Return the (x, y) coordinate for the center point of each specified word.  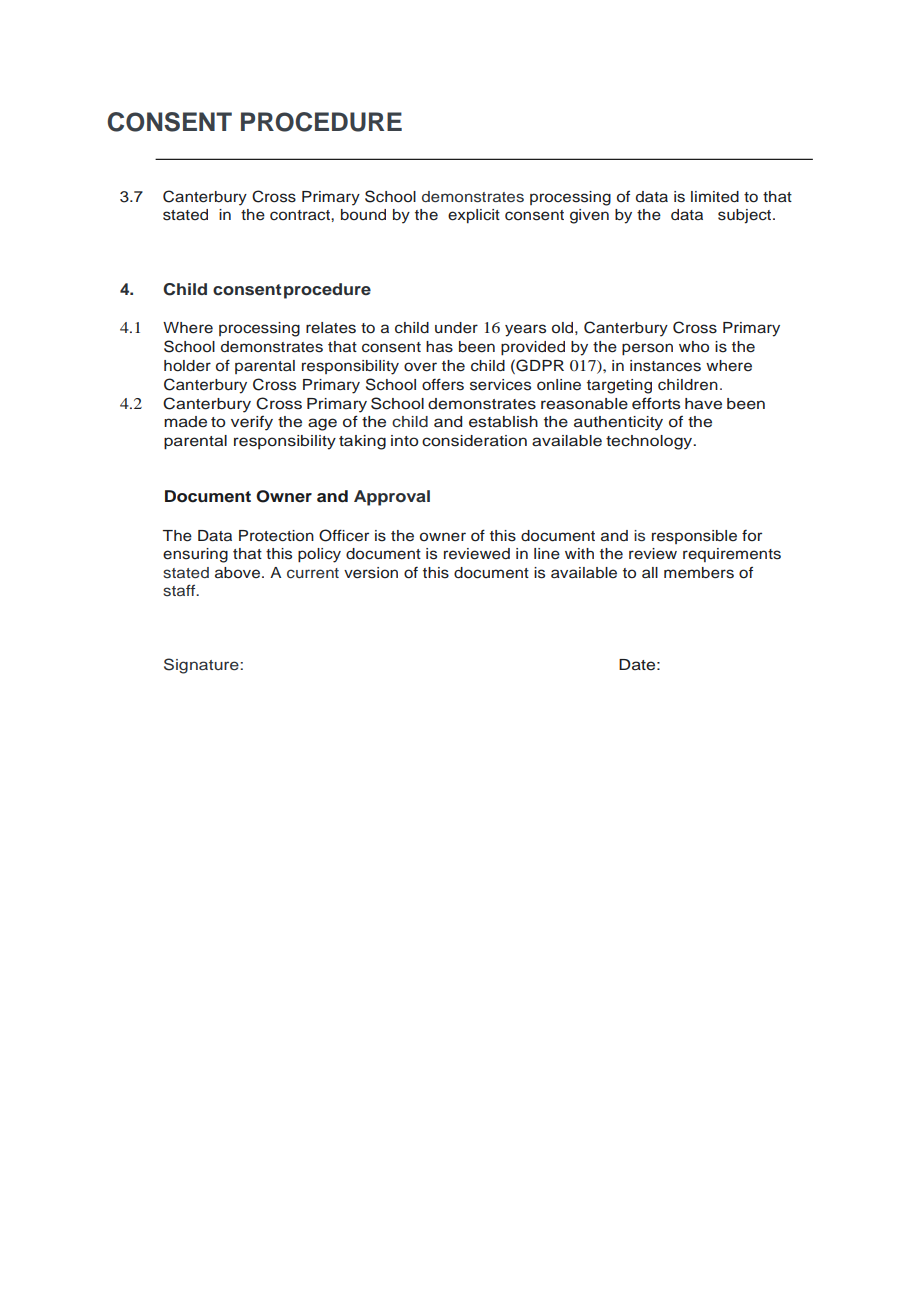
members (699, 573)
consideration (474, 441)
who (694, 346)
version (371, 573)
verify (252, 423)
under (456, 328)
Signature (202, 666)
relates (331, 328)
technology (650, 442)
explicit (474, 216)
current (313, 573)
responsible (694, 537)
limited (715, 197)
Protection (276, 536)
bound (363, 214)
